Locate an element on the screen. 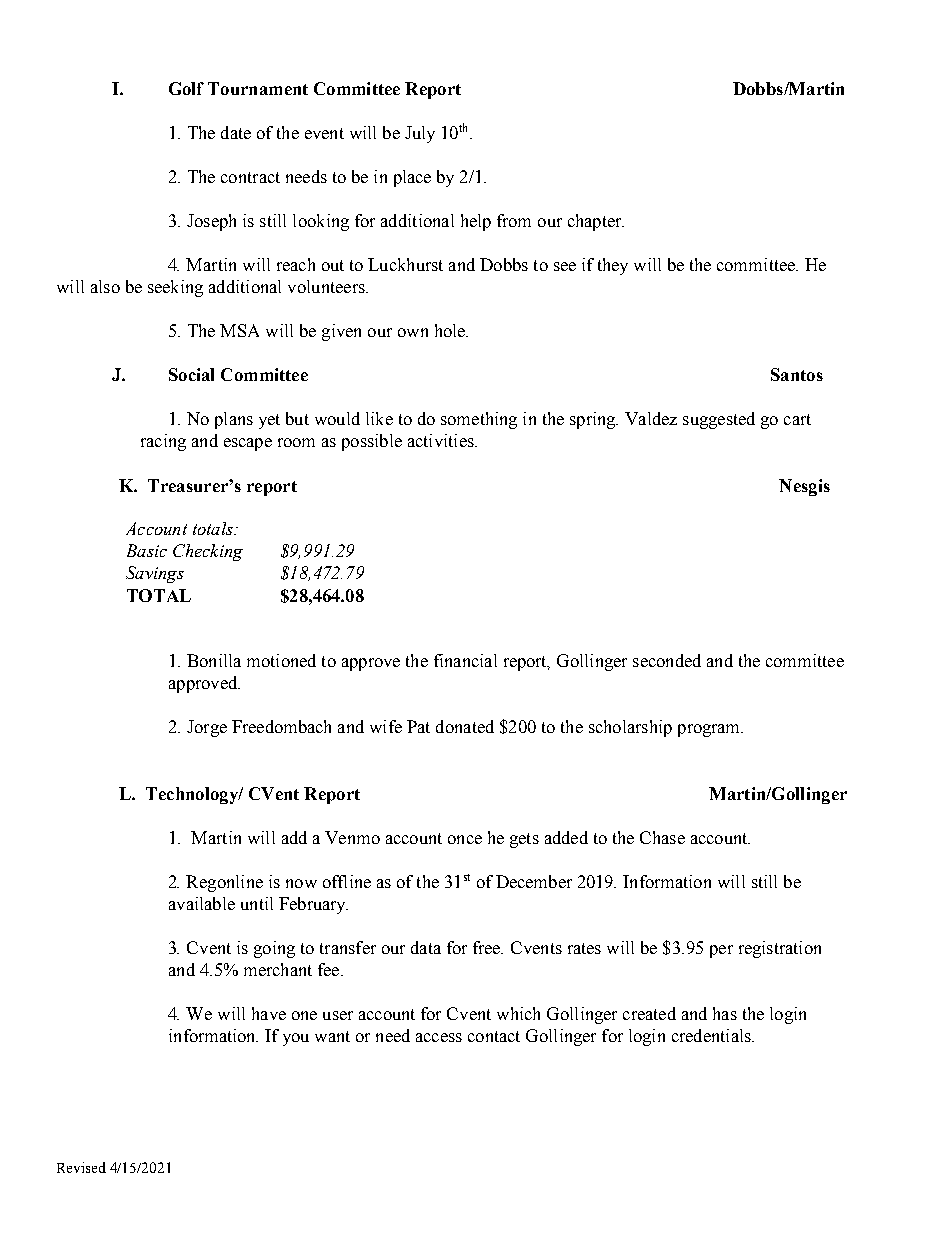  suggested is located at coordinates (719, 420).
